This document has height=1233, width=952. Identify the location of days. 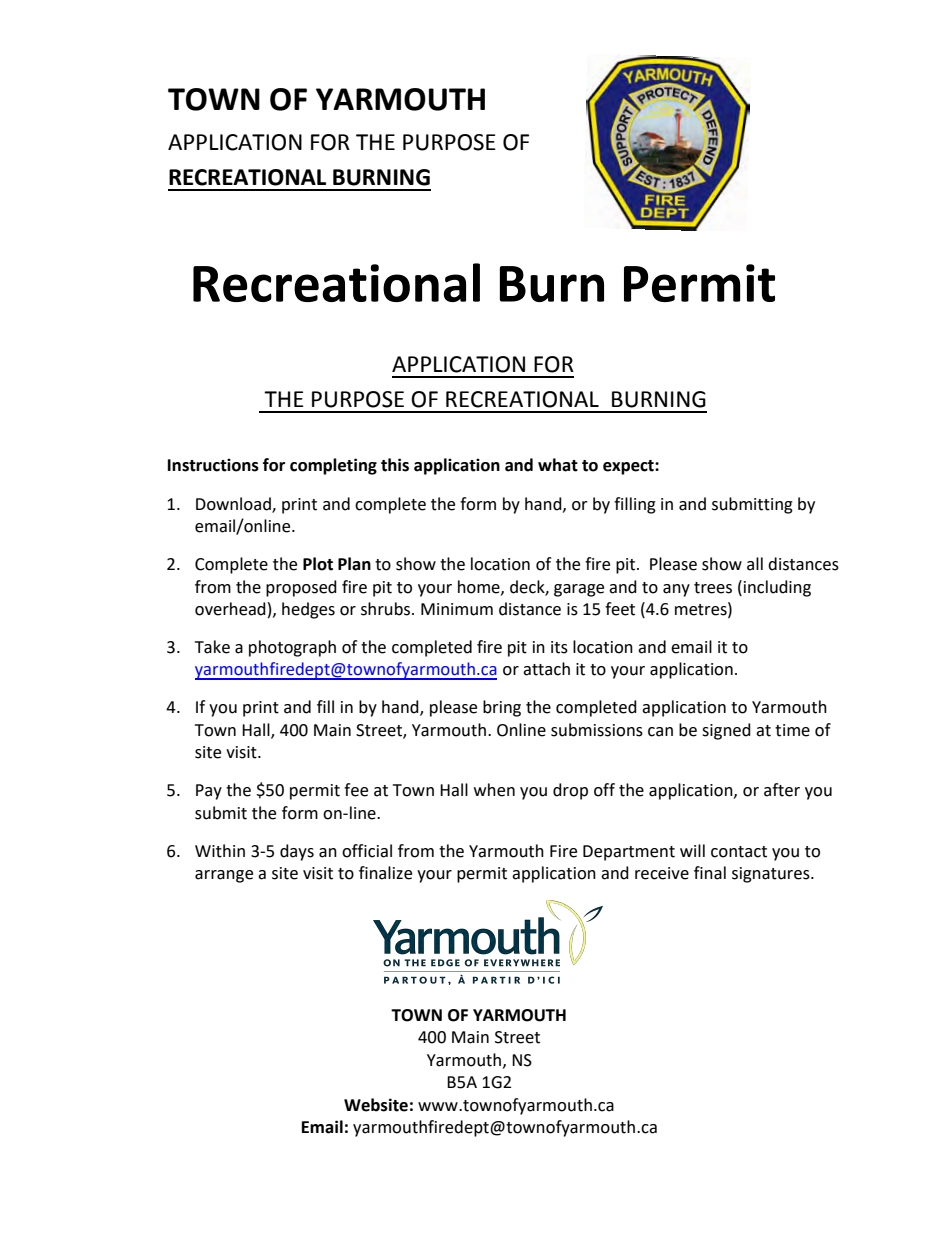
(297, 852).
